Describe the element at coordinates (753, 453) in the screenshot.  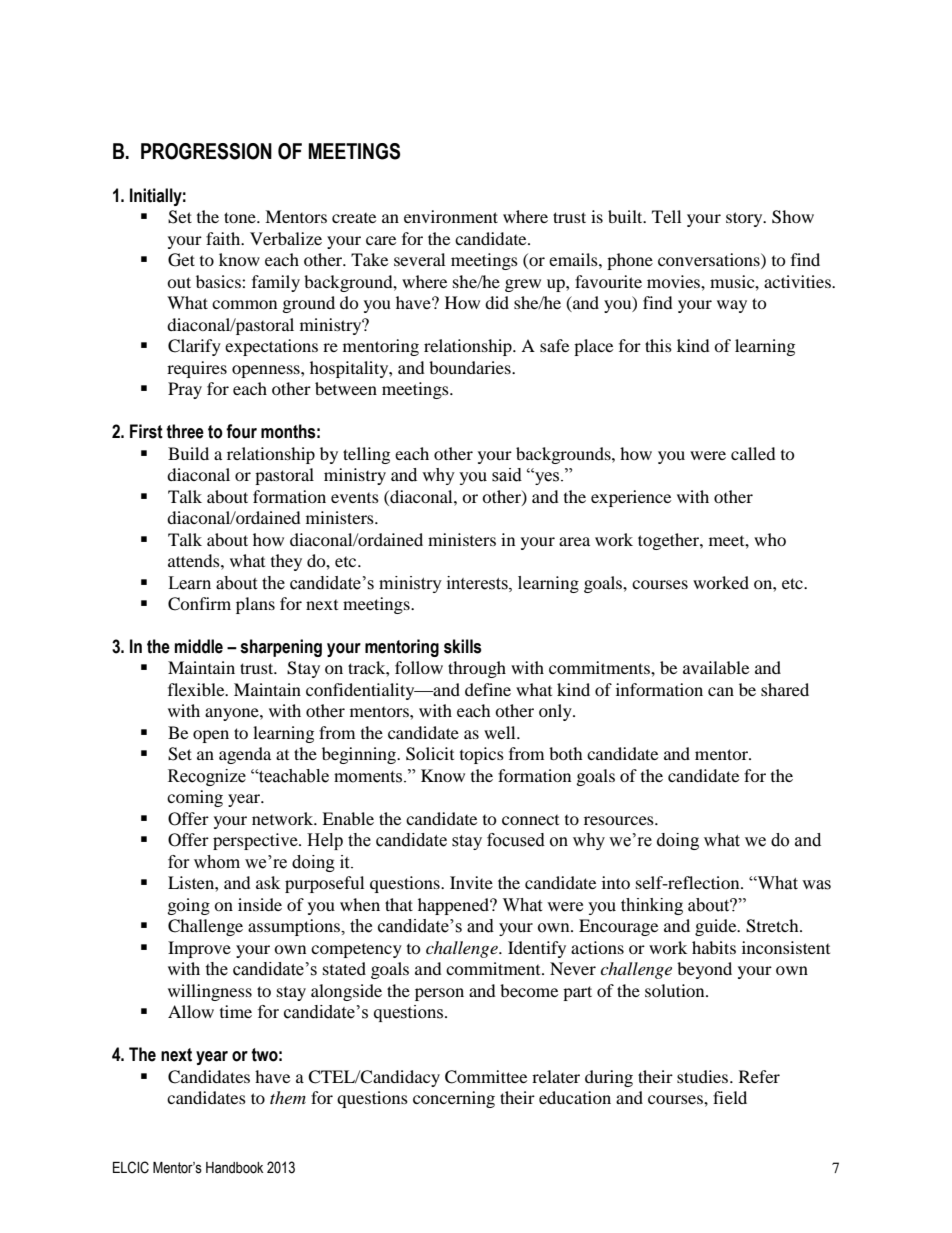
I see `called` at that location.
